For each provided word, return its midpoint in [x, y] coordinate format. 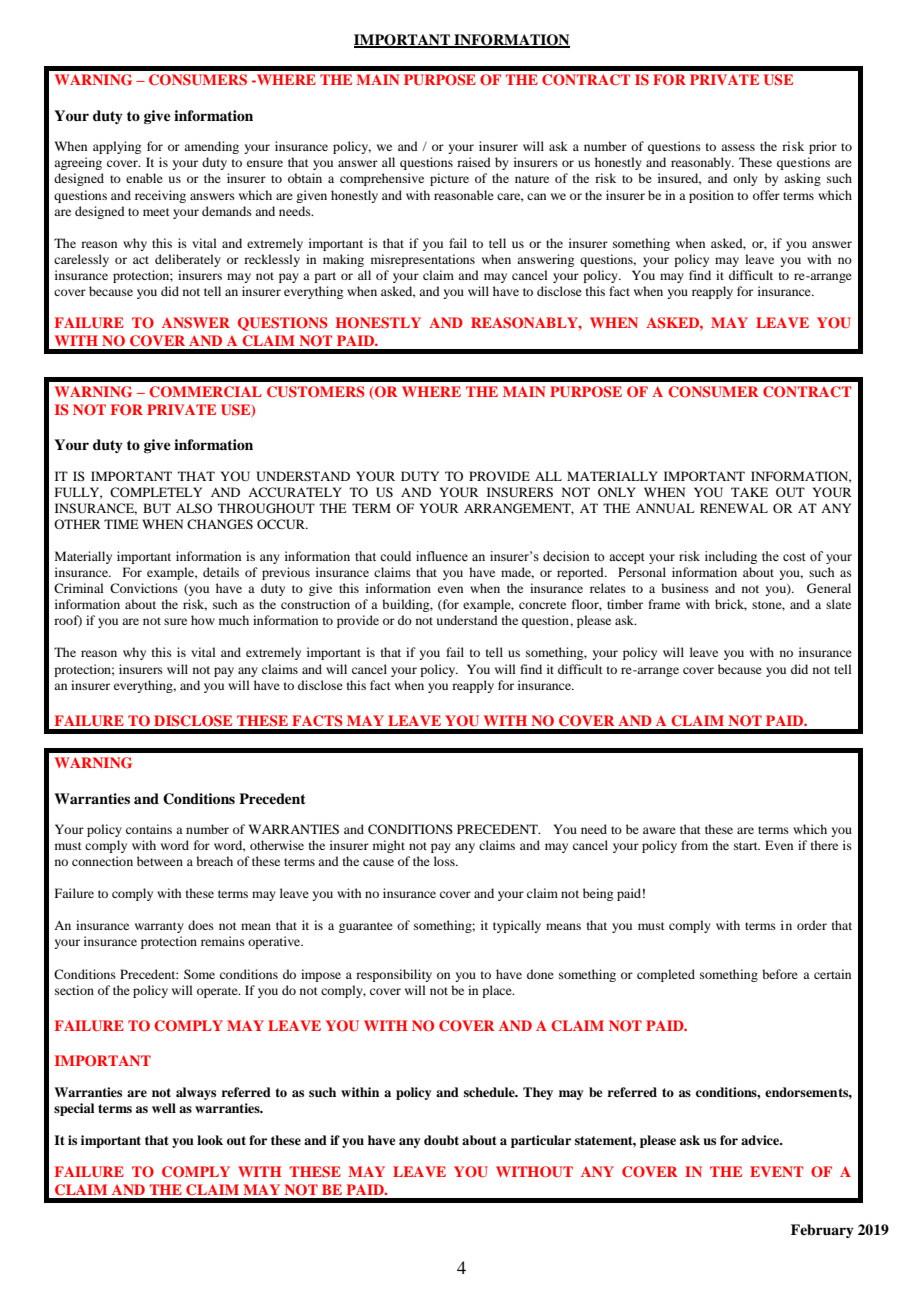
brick [731, 605]
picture [449, 179]
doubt [441, 1140]
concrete [542, 605]
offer [766, 195]
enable [144, 178]
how [203, 620]
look [210, 1140]
